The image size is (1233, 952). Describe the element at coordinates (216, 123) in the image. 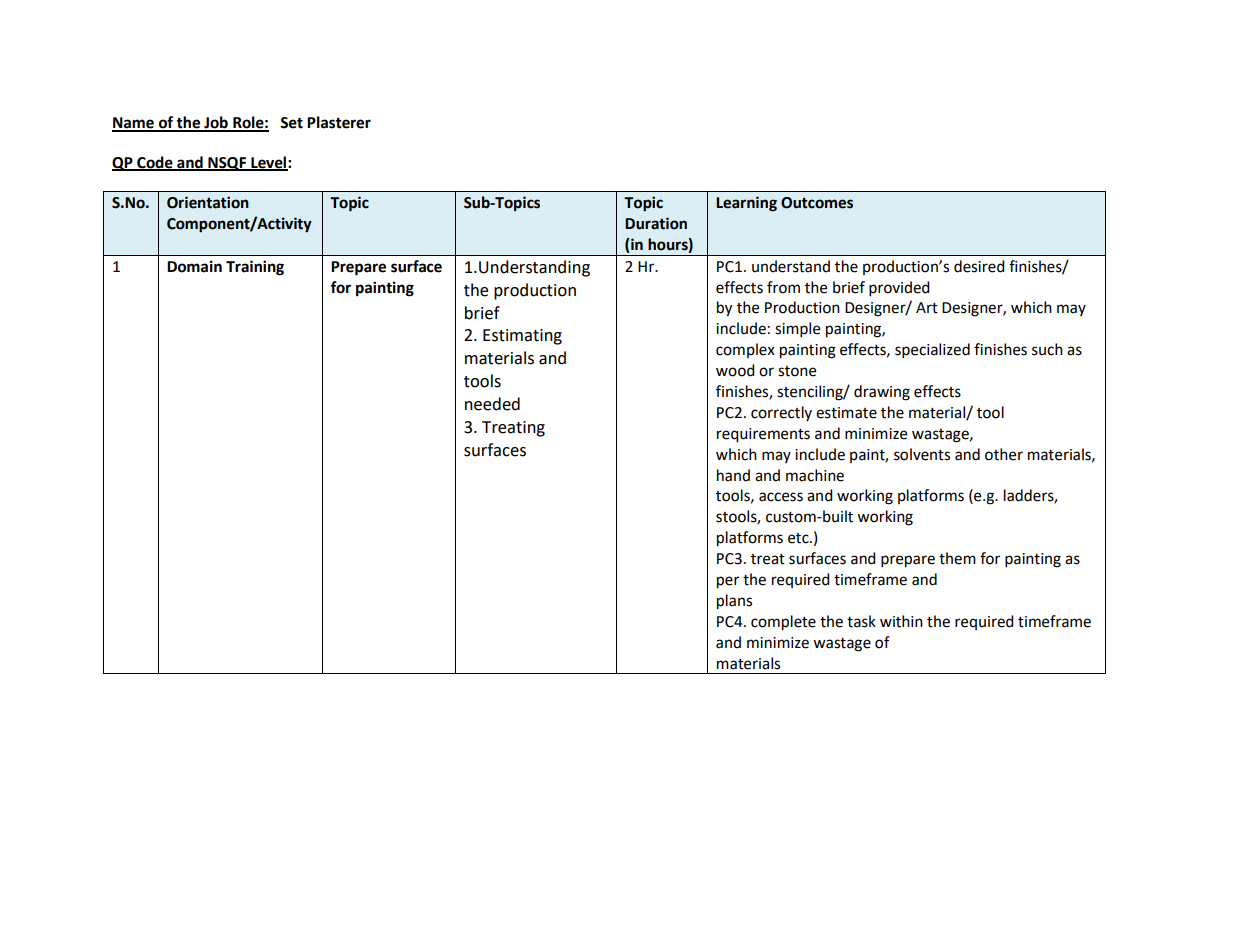

I see `Job` at that location.
